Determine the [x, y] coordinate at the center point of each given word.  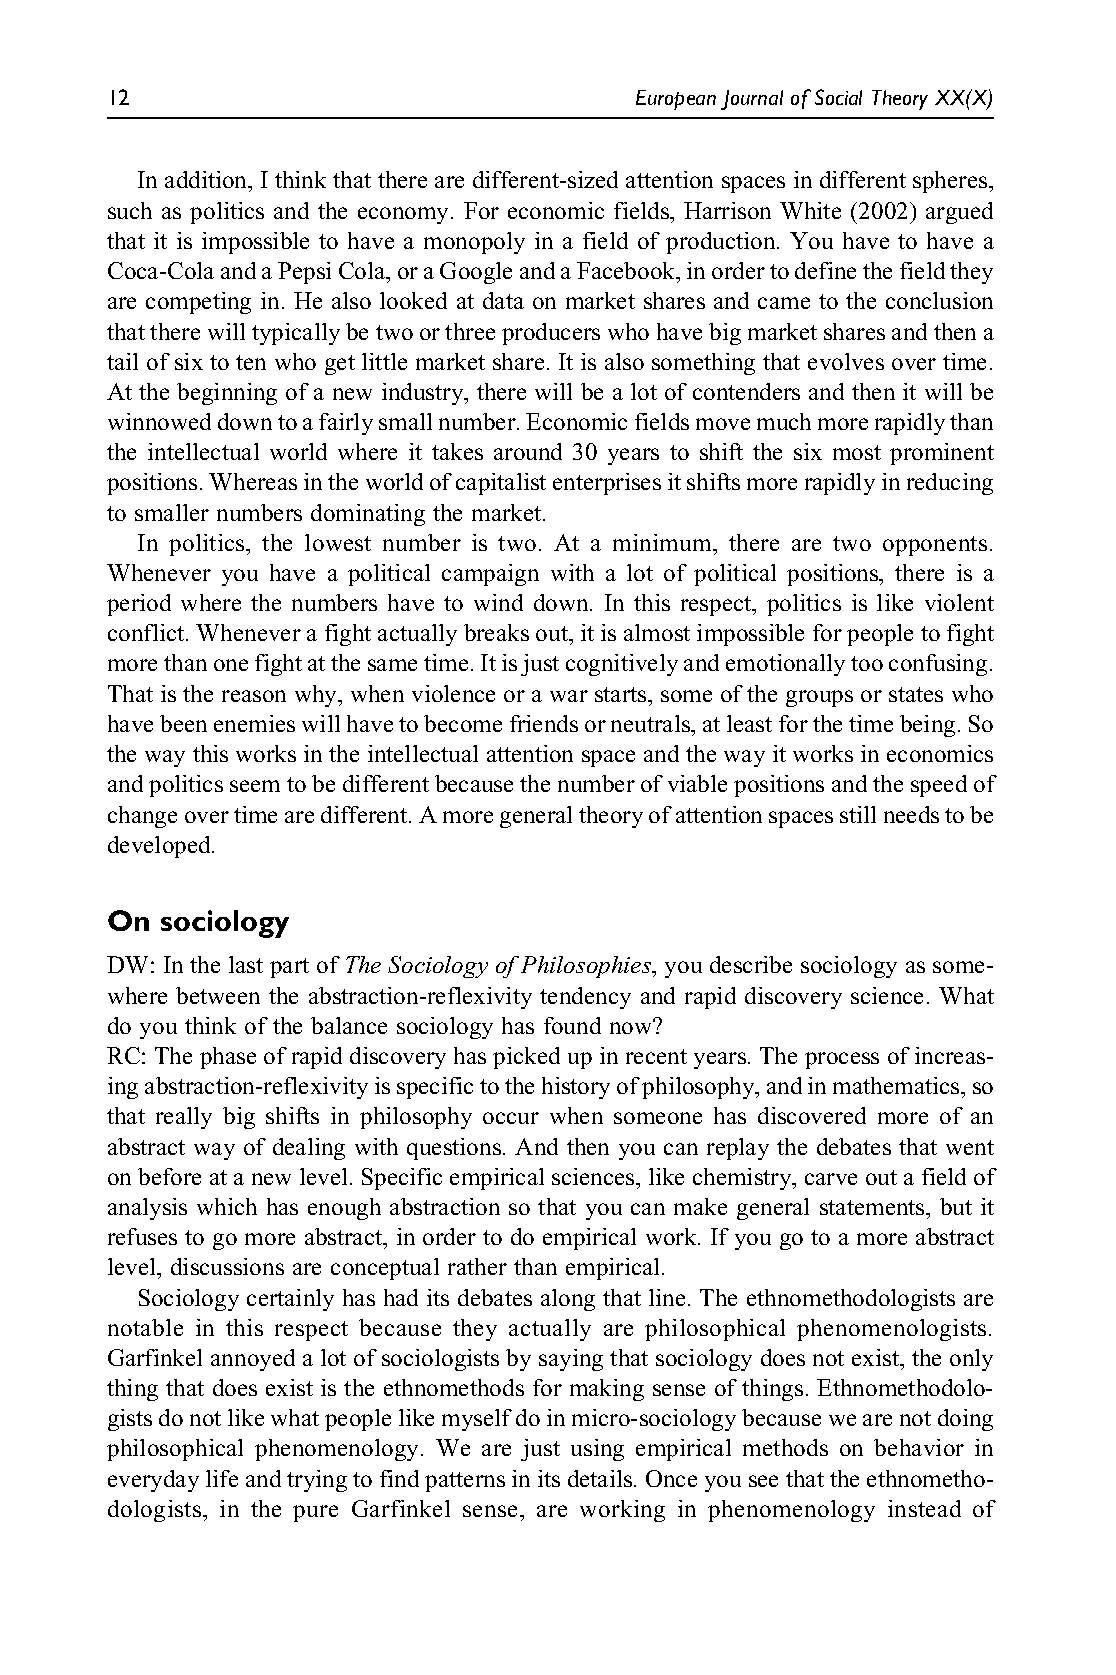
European [676, 100]
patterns [465, 1482]
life [222, 1478]
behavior [919, 1447]
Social [838, 97]
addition [207, 181]
